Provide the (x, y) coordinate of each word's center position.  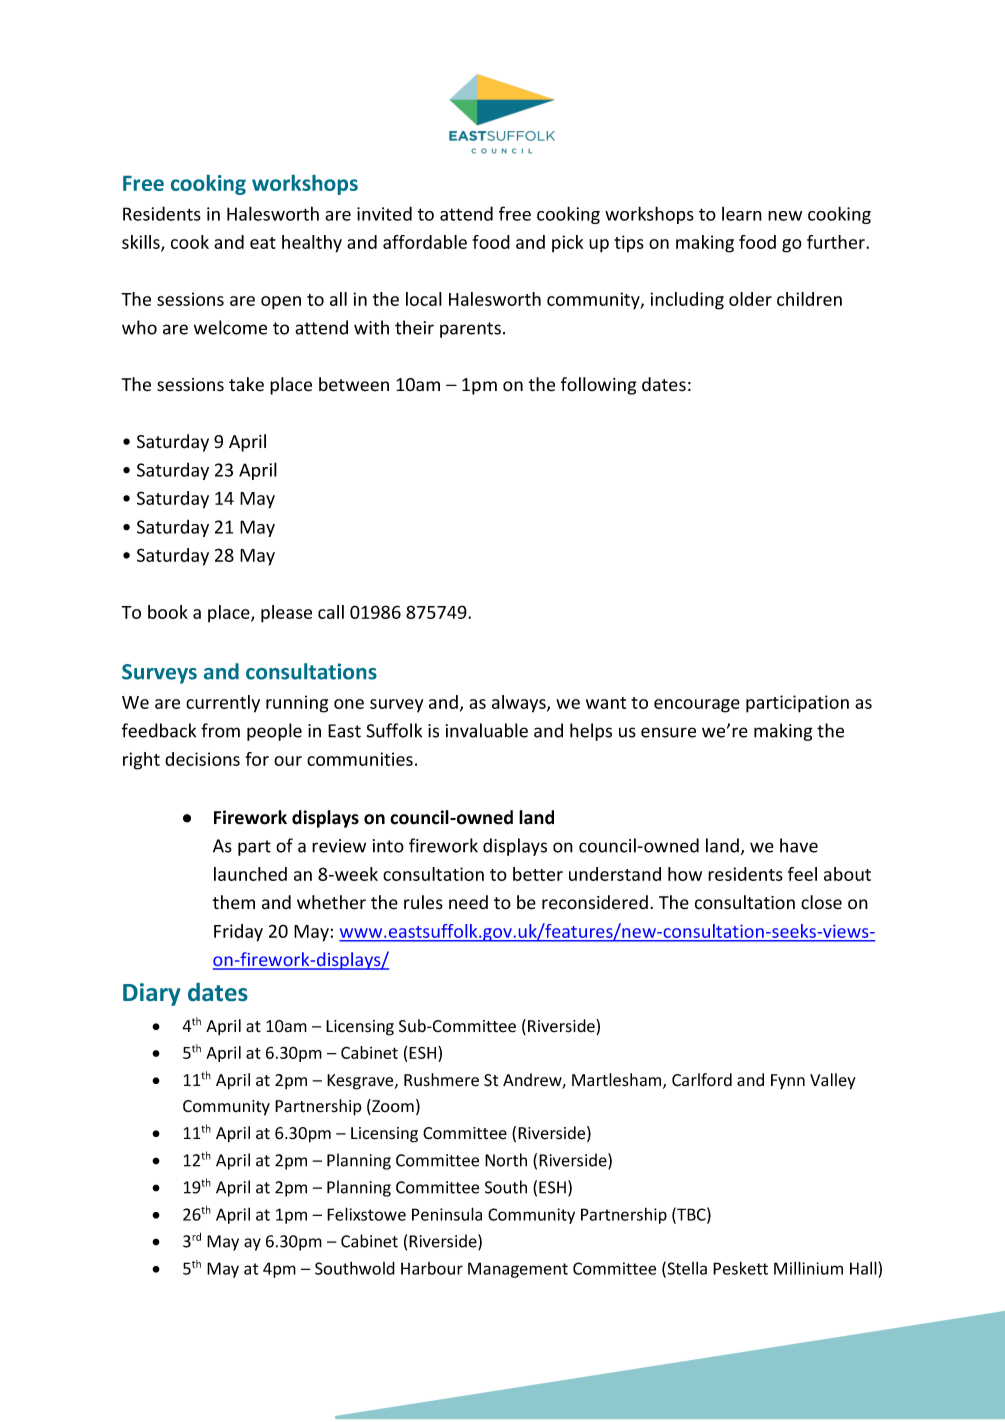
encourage (697, 706)
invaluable (487, 730)
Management (518, 1270)
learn (742, 214)
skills (142, 243)
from (220, 730)
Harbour (432, 1268)
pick (567, 244)
